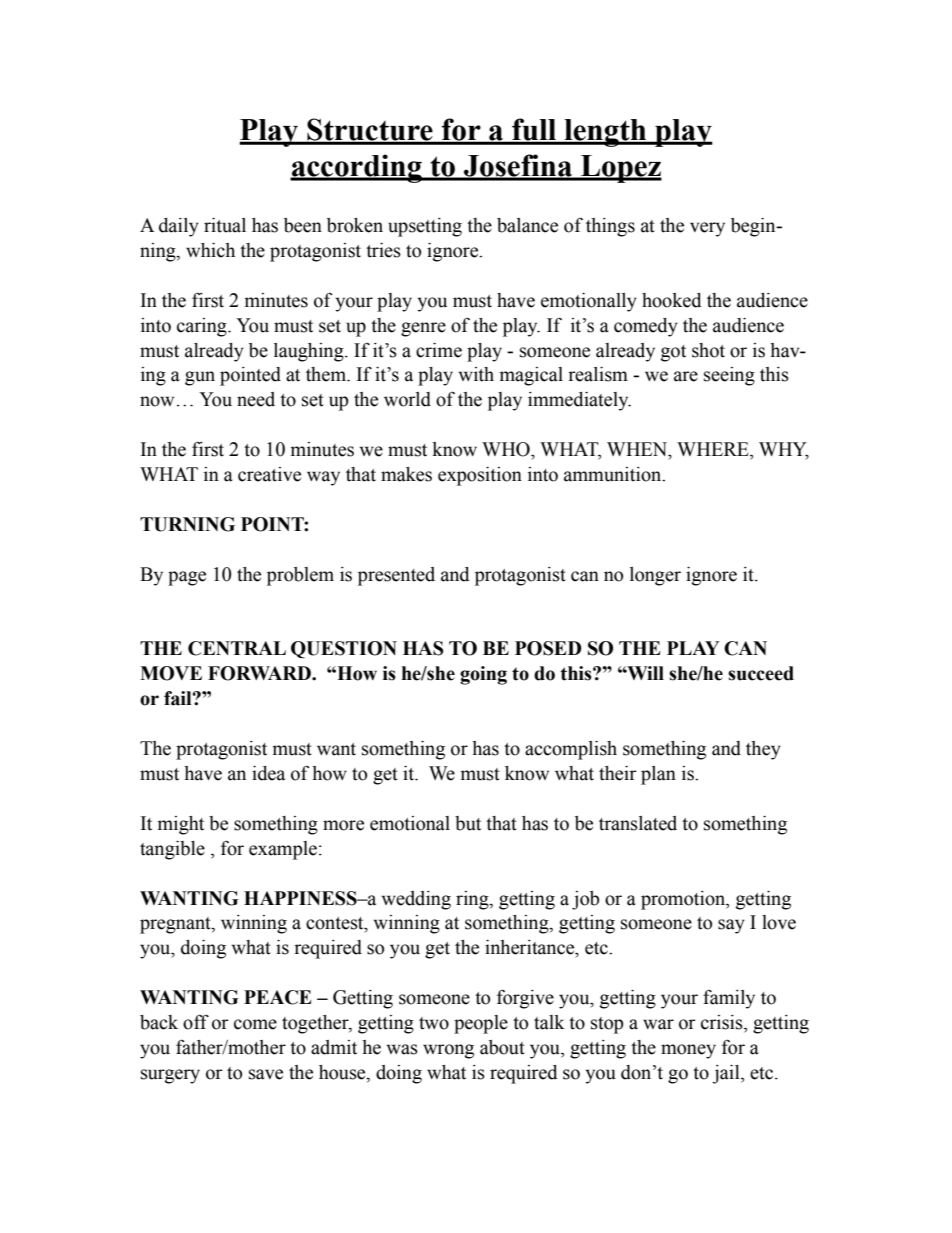 Image resolution: width=952 pixels, height=1233 pixels. Describe the element at coordinates (480, 476) in the page. I see `exposition` at that location.
